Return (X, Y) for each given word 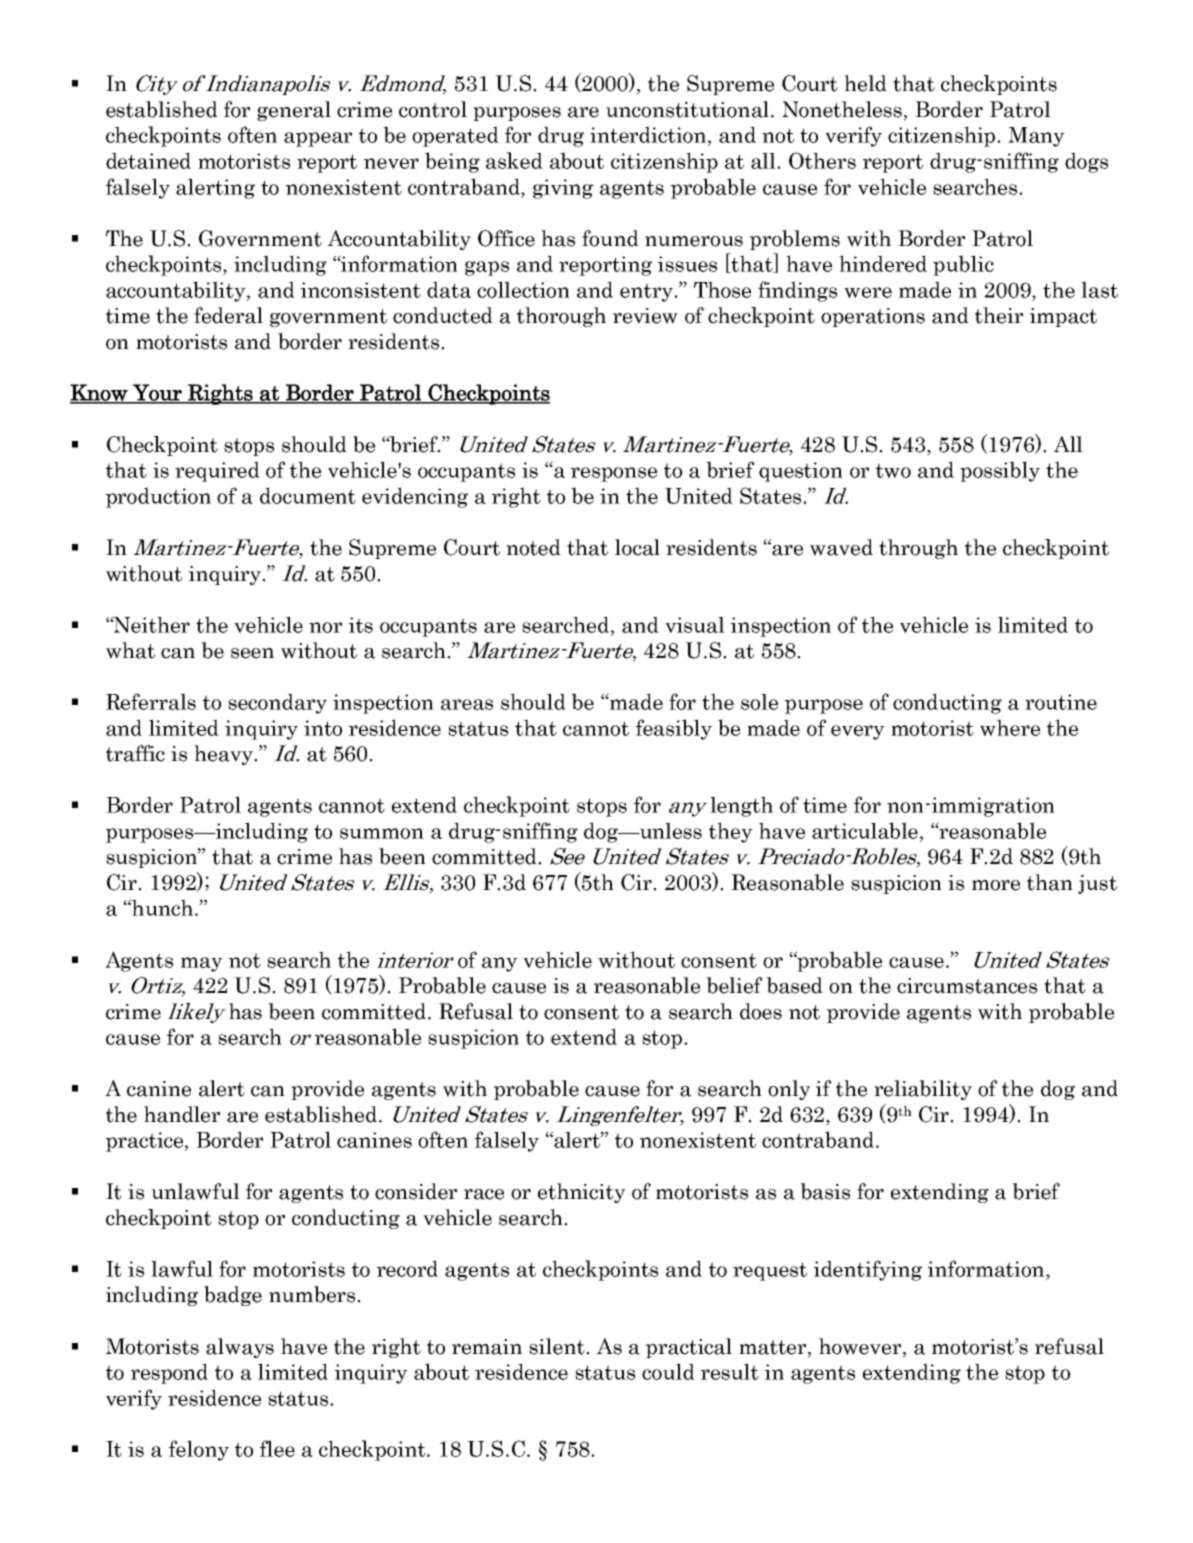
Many (1036, 137)
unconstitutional (687, 109)
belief (734, 985)
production (158, 497)
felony (199, 1450)
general (294, 111)
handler (182, 1114)
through (918, 549)
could (668, 1371)
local (637, 547)
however (861, 1347)
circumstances (967, 986)
